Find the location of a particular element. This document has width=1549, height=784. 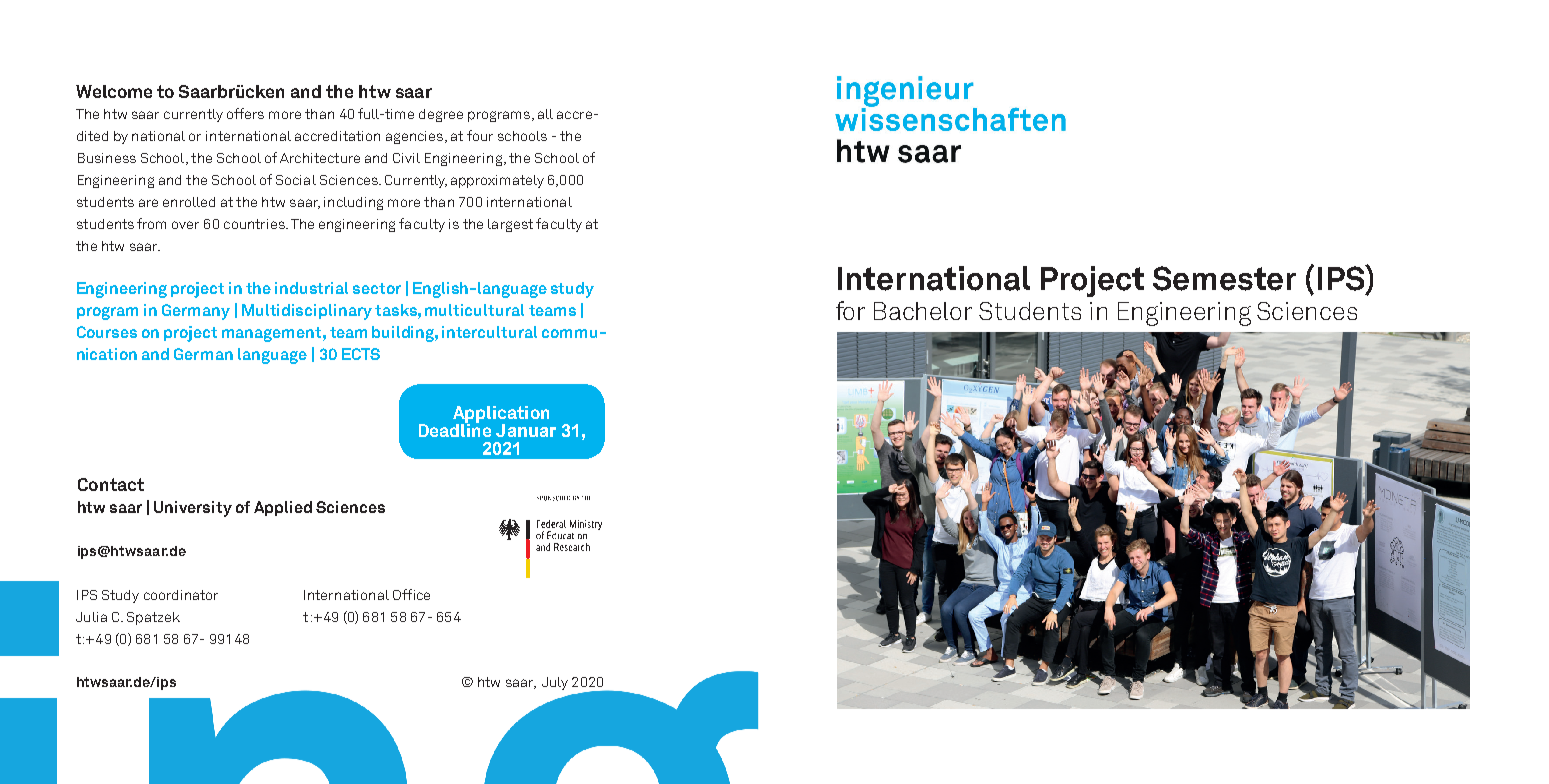

Office is located at coordinates (411, 594).
